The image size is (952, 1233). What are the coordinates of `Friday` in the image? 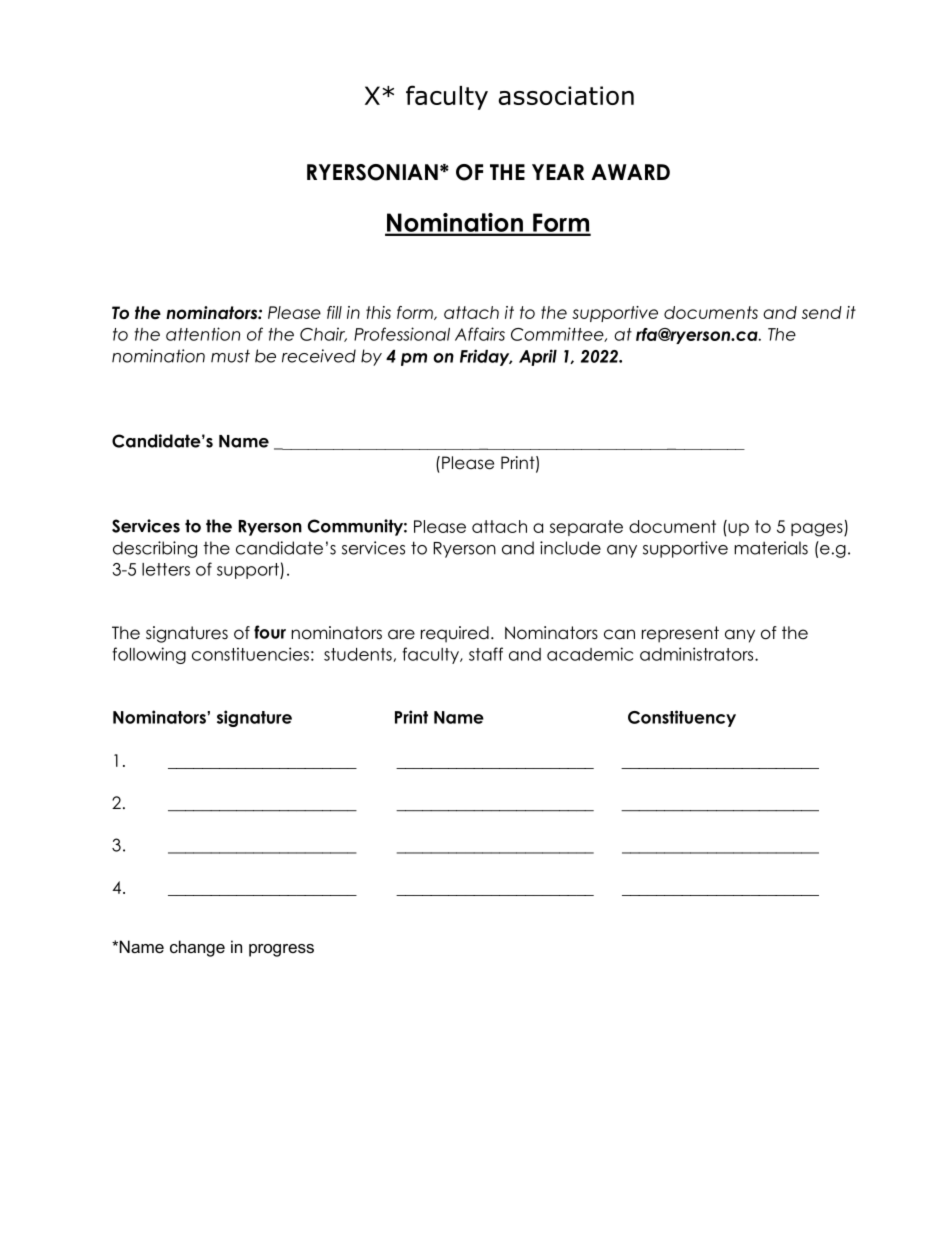 It's located at (486, 357).
